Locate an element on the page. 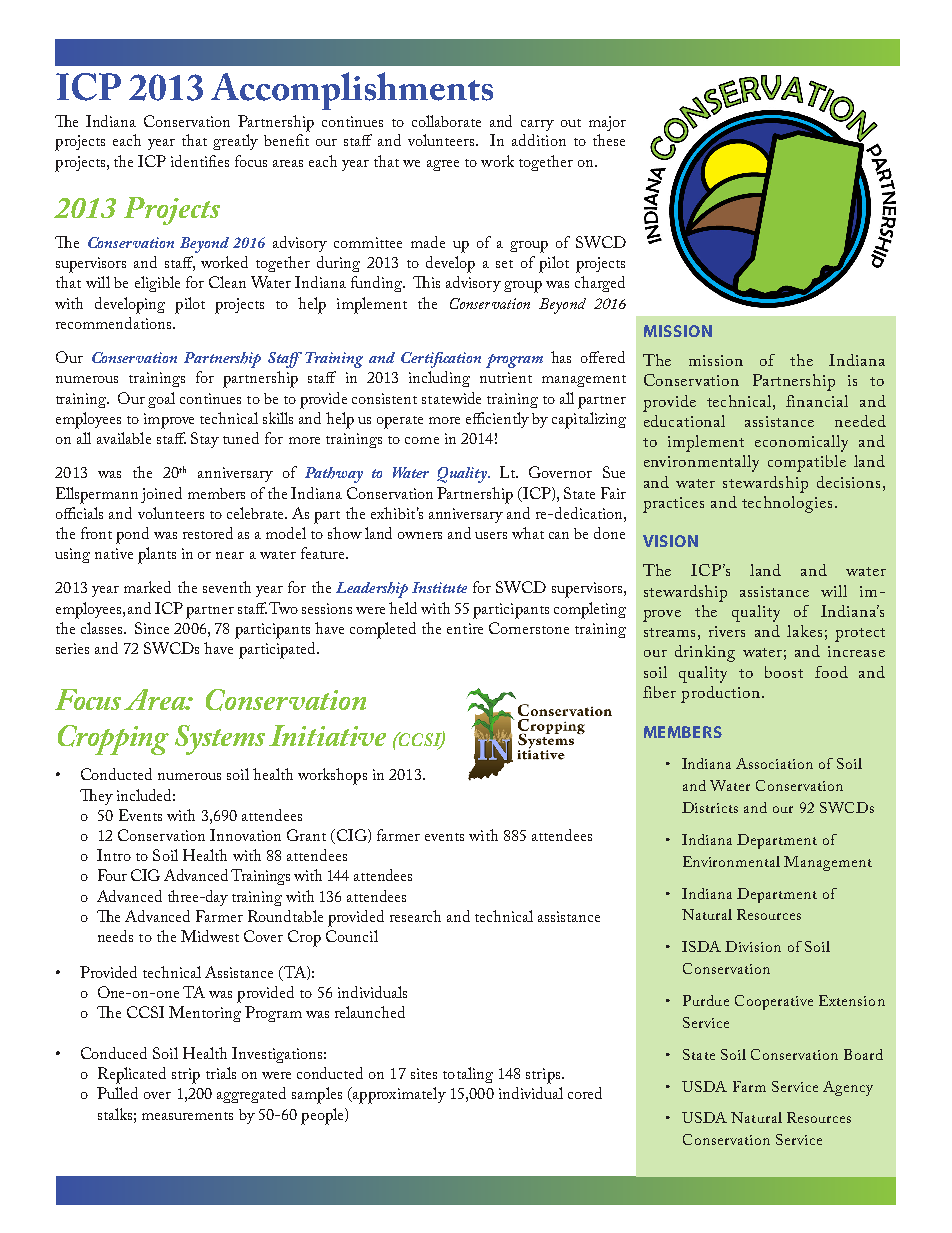 The height and width of the document is (1233, 952). Replicated is located at coordinates (132, 1075).
